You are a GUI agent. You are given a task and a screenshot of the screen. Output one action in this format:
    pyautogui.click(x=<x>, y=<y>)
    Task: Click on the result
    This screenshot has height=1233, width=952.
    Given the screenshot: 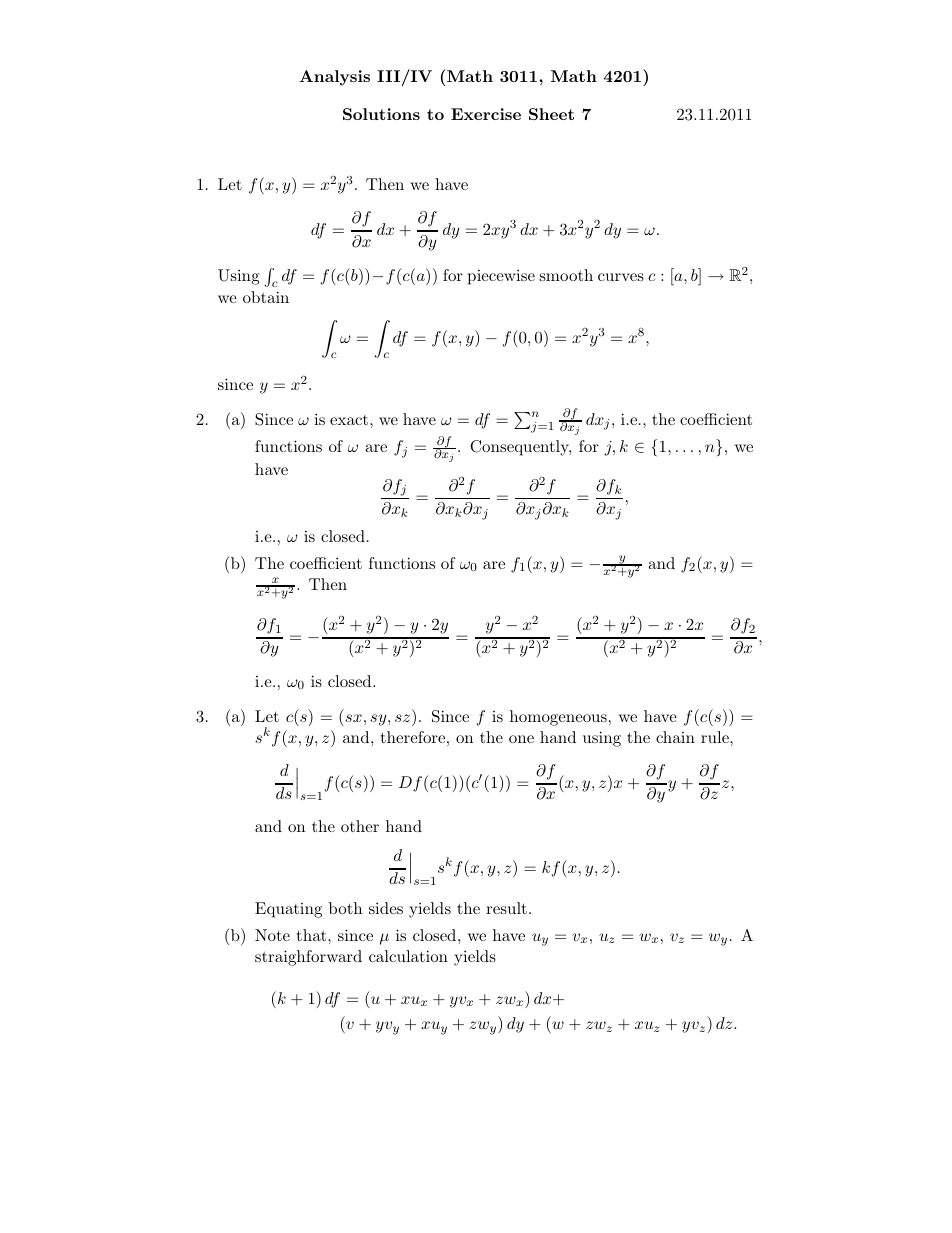 What is the action you would take?
    pyautogui.click(x=506, y=908)
